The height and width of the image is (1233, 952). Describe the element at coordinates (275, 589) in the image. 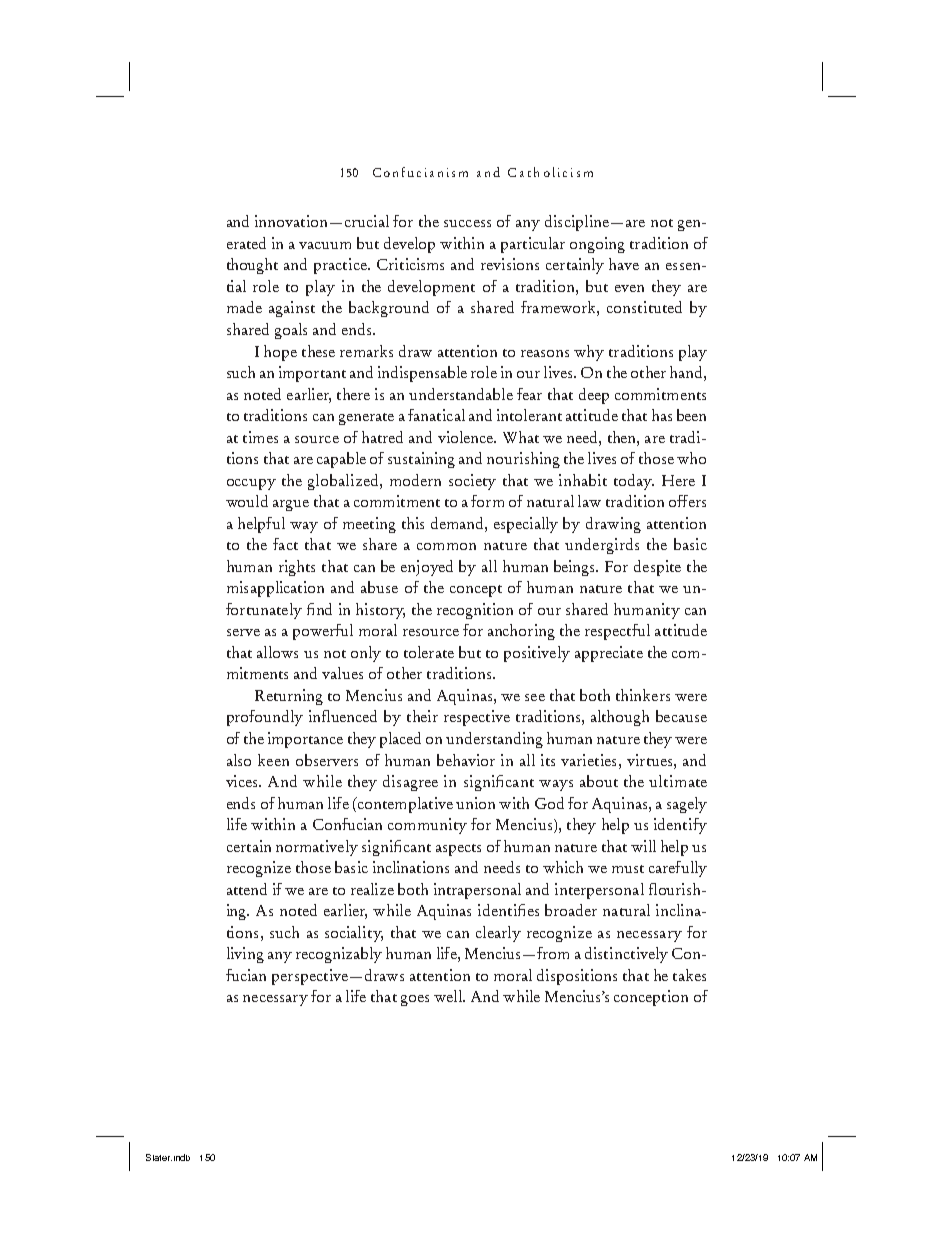

I see `misapplication` at that location.
